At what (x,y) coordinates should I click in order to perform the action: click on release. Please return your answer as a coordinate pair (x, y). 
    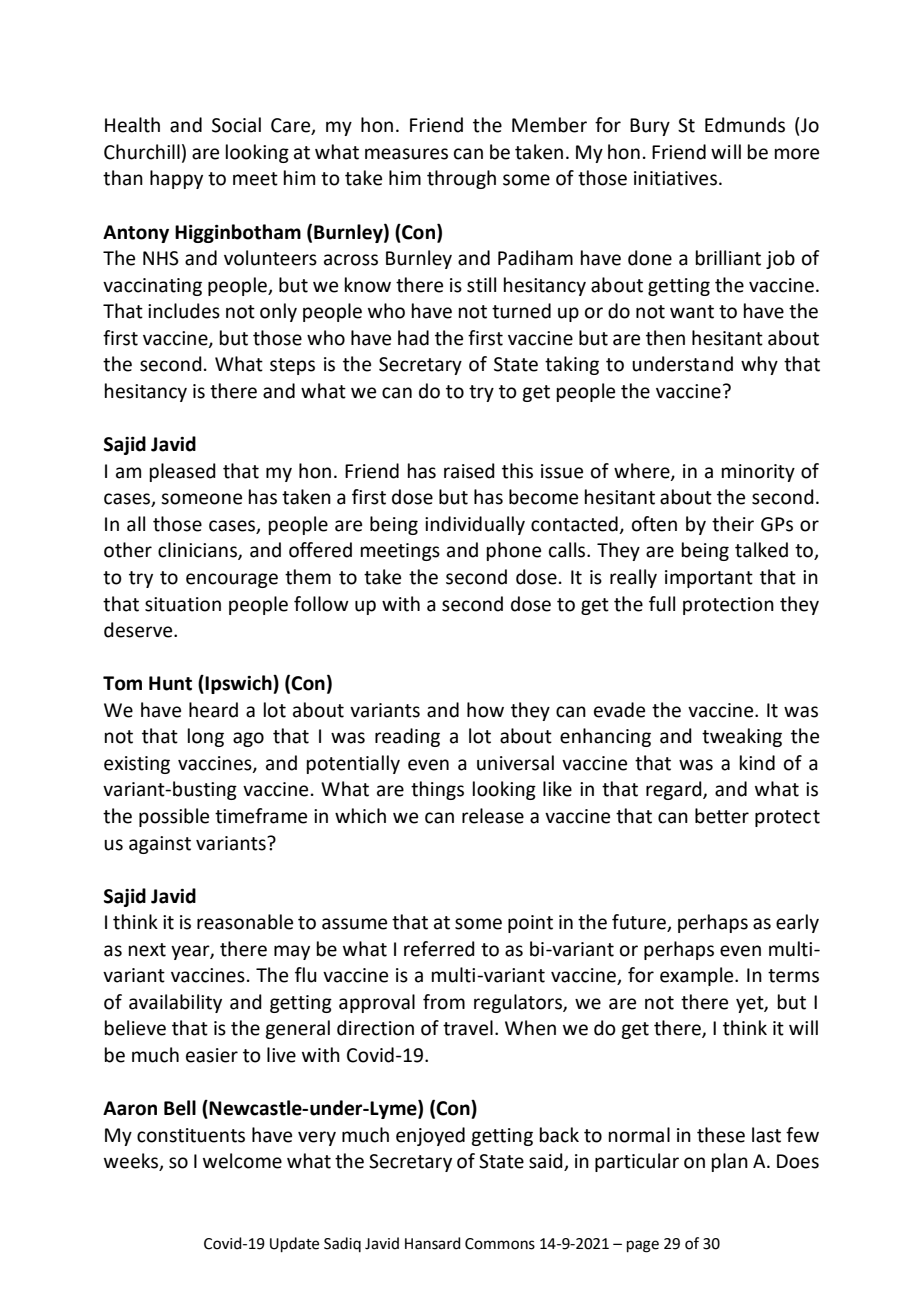
    Looking at the image, I should click on (493, 816).
